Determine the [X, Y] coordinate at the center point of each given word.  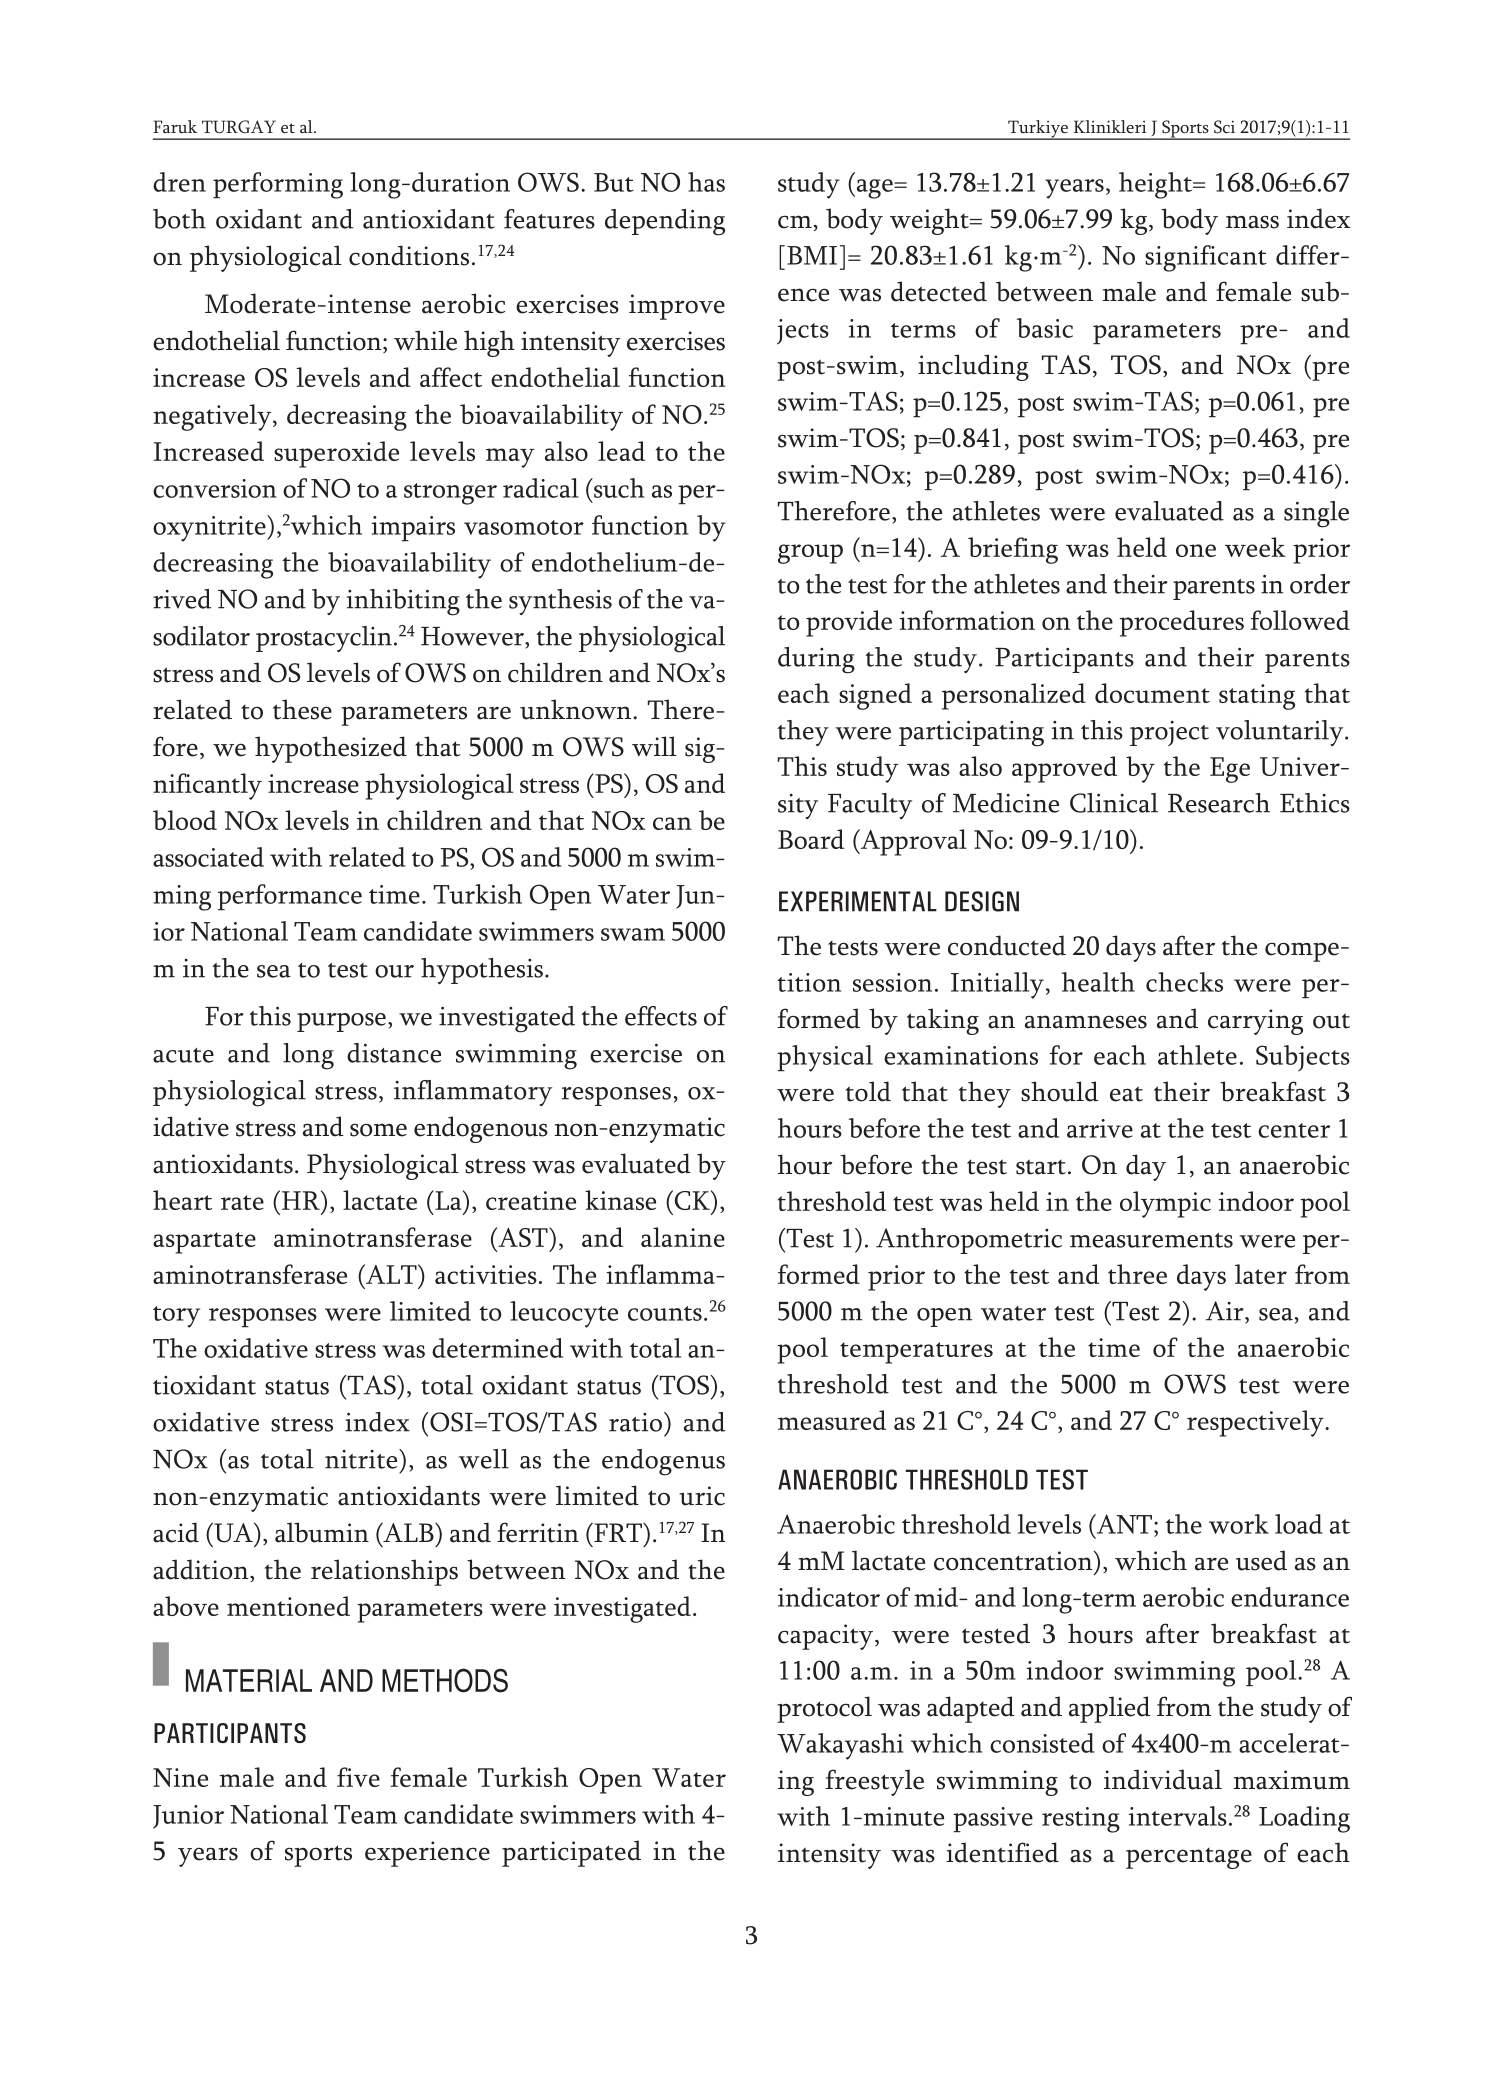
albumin [322, 1532]
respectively [1256, 1423]
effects [661, 1016]
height [1156, 185]
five [358, 1777]
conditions [409, 255]
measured [832, 1420]
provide [849, 623]
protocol [824, 1709]
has [706, 182]
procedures [1182, 623]
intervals [1177, 1816]
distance [394, 1053]
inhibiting [403, 602]
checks [1184, 982]
